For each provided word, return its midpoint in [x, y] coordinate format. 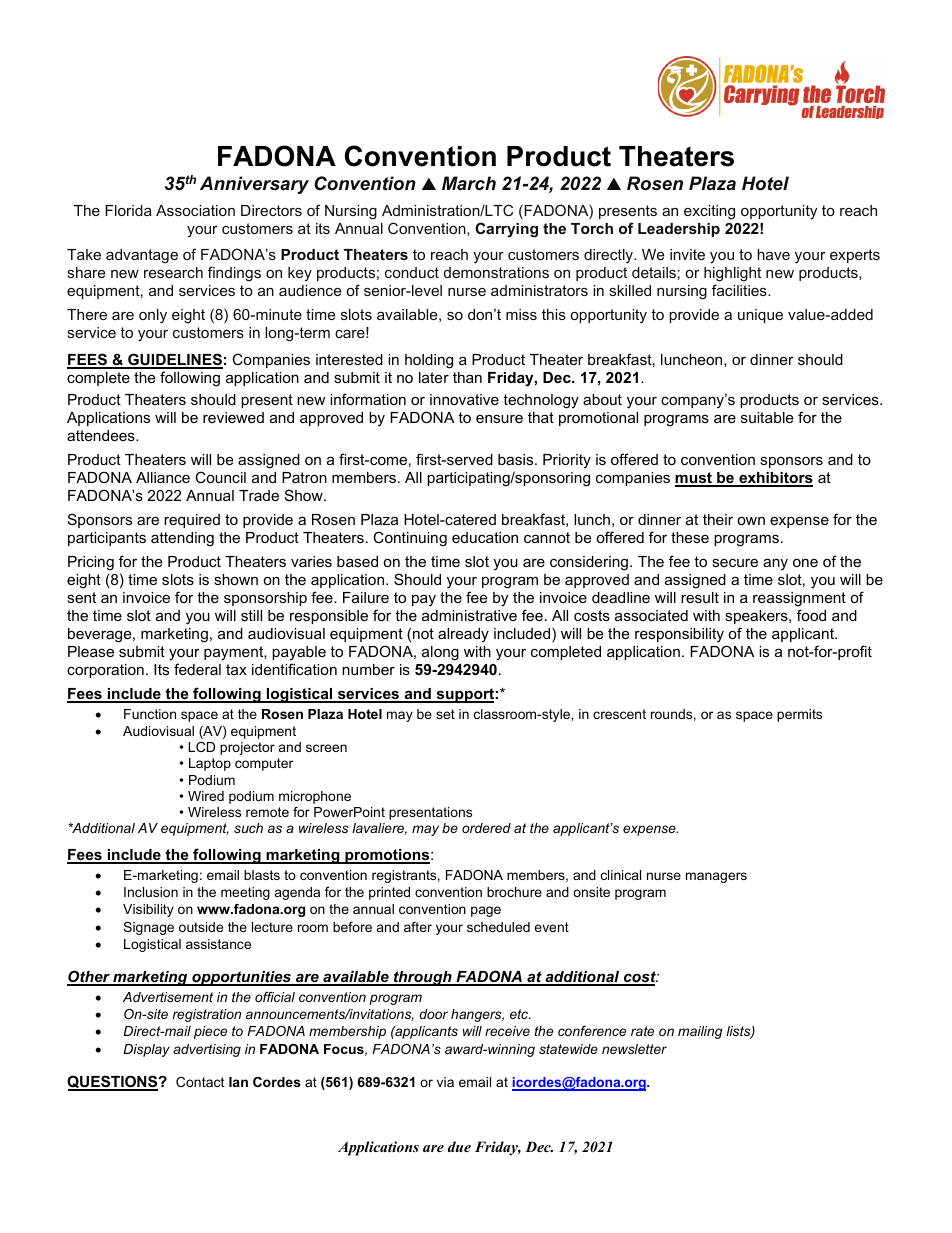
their [718, 519]
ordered [486, 828]
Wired [206, 796]
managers [716, 877]
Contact [200, 1082]
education [485, 537]
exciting [709, 212]
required [192, 521]
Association [195, 210]
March [469, 183]
